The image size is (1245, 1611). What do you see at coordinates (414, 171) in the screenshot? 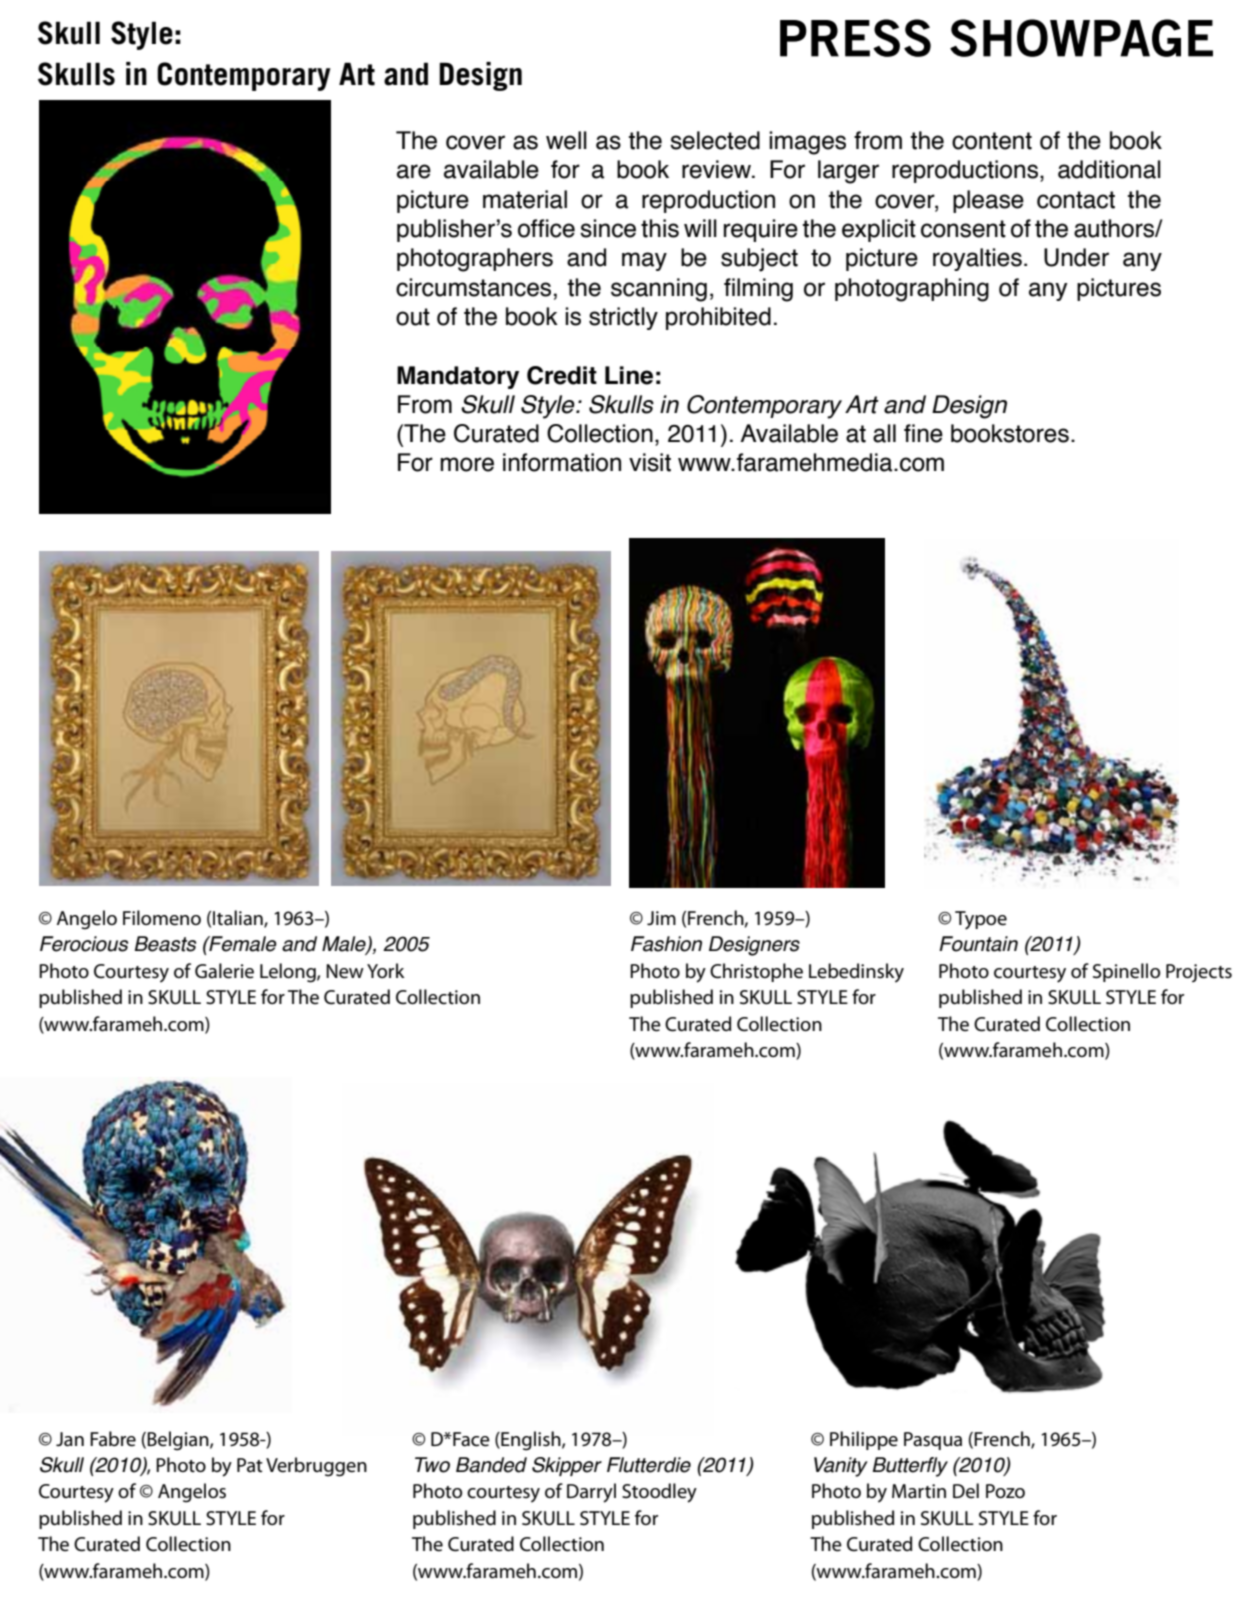
I see `are` at bounding box center [414, 171].
